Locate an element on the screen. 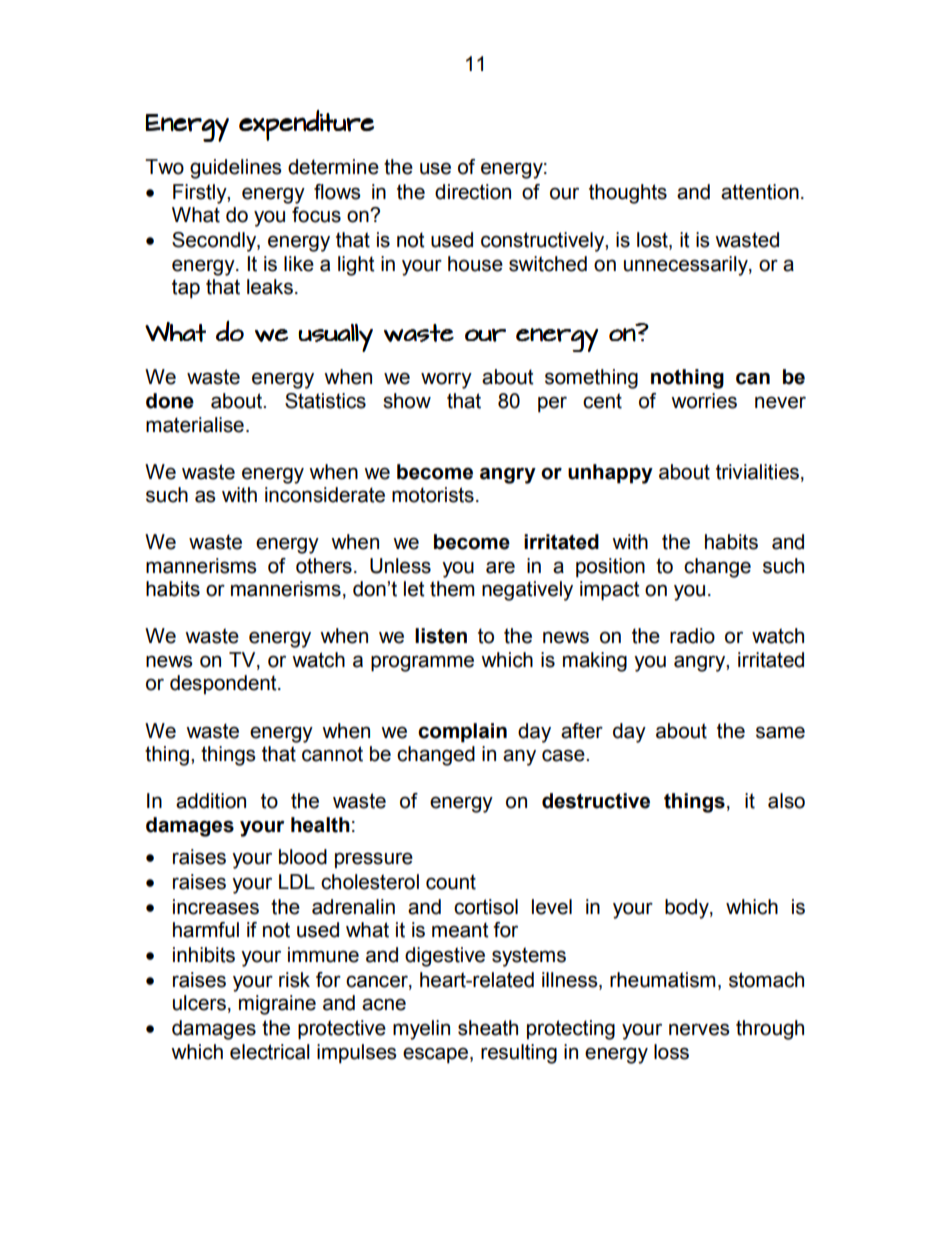  radio is located at coordinates (692, 636).
